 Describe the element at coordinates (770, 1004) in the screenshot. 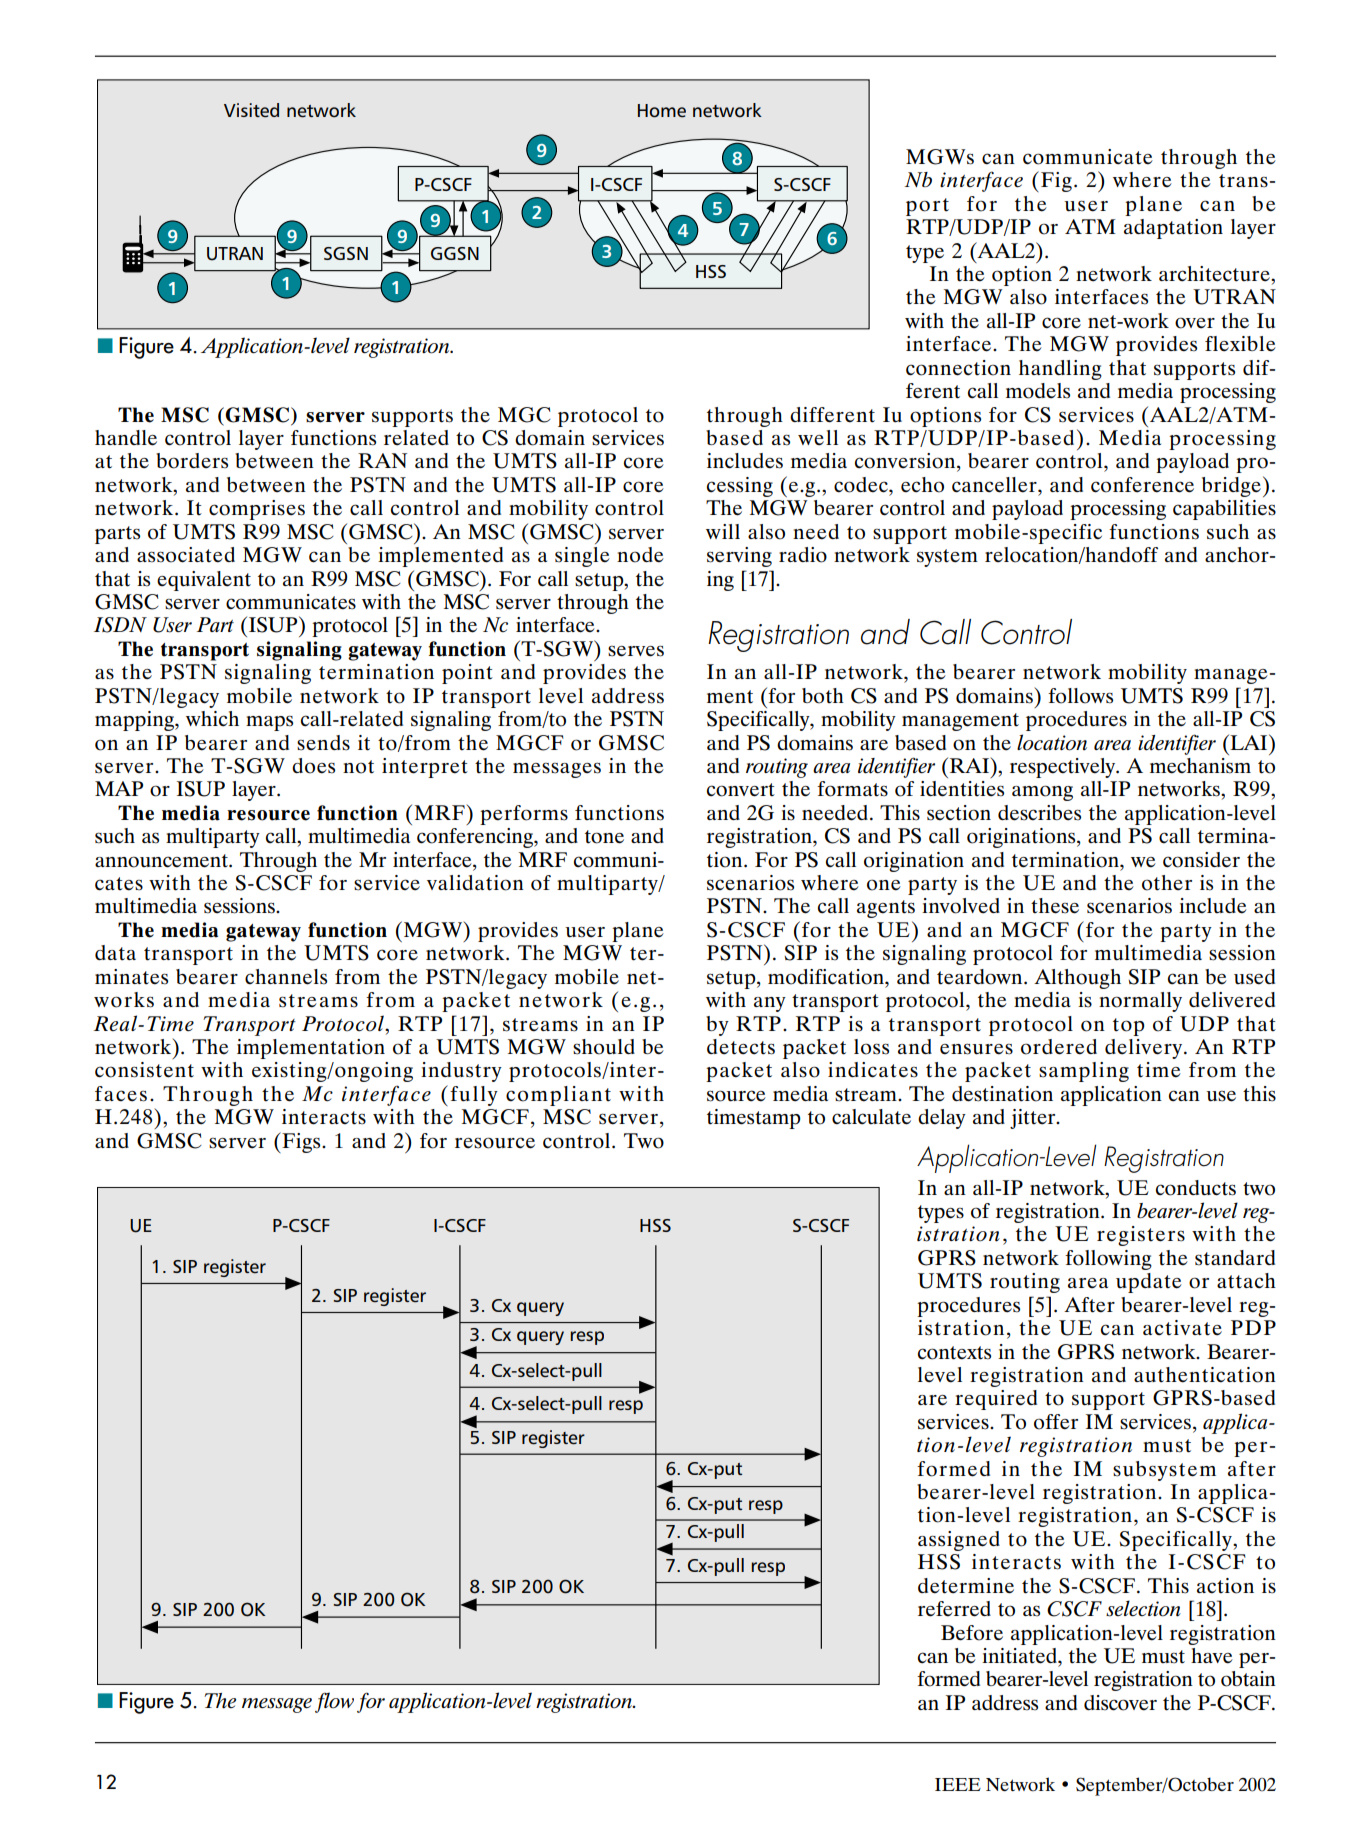

I see `any` at that location.
